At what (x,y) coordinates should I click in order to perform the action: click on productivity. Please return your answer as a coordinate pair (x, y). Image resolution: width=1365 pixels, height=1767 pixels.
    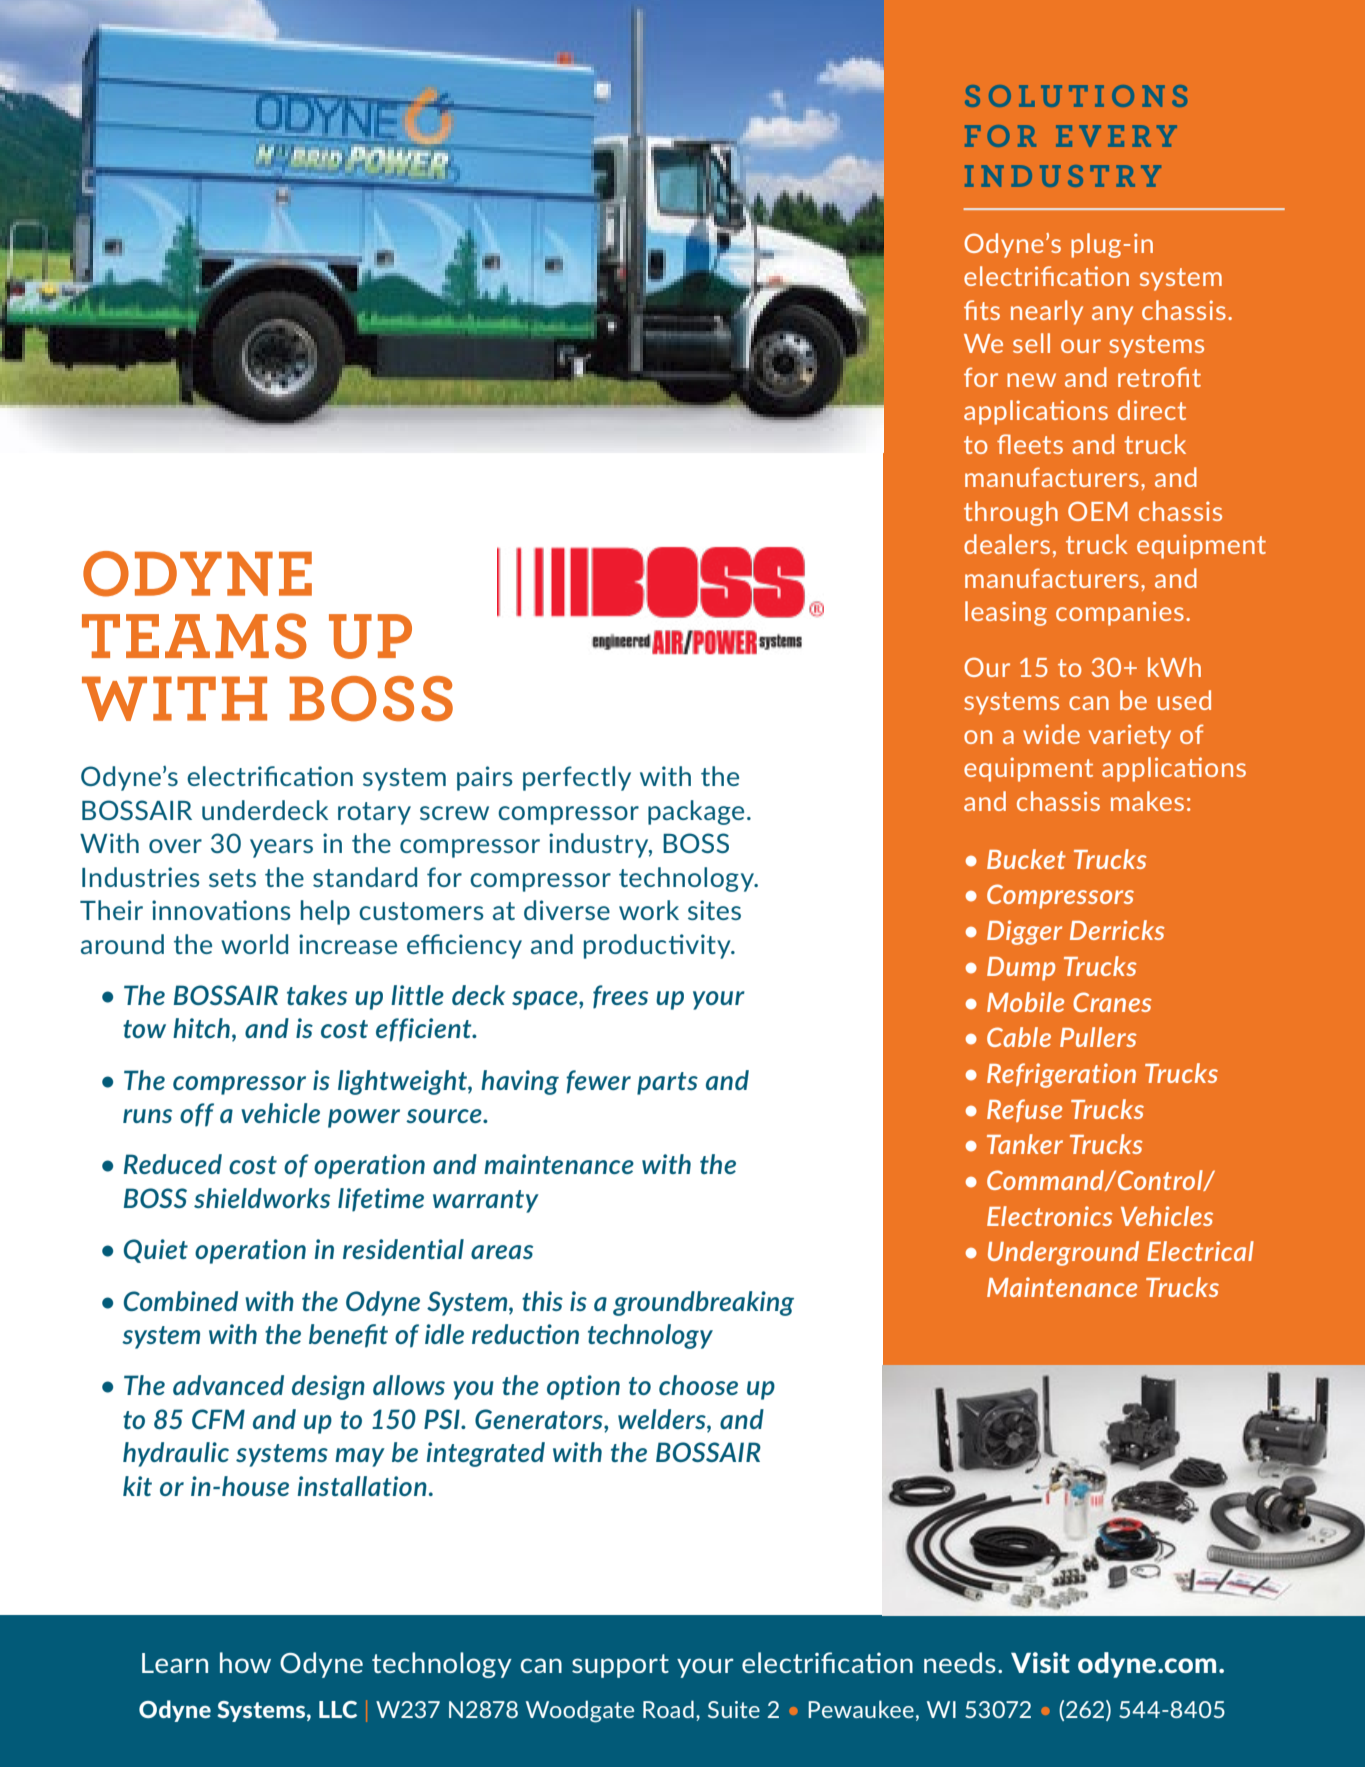
    Looking at the image, I should click on (658, 946).
